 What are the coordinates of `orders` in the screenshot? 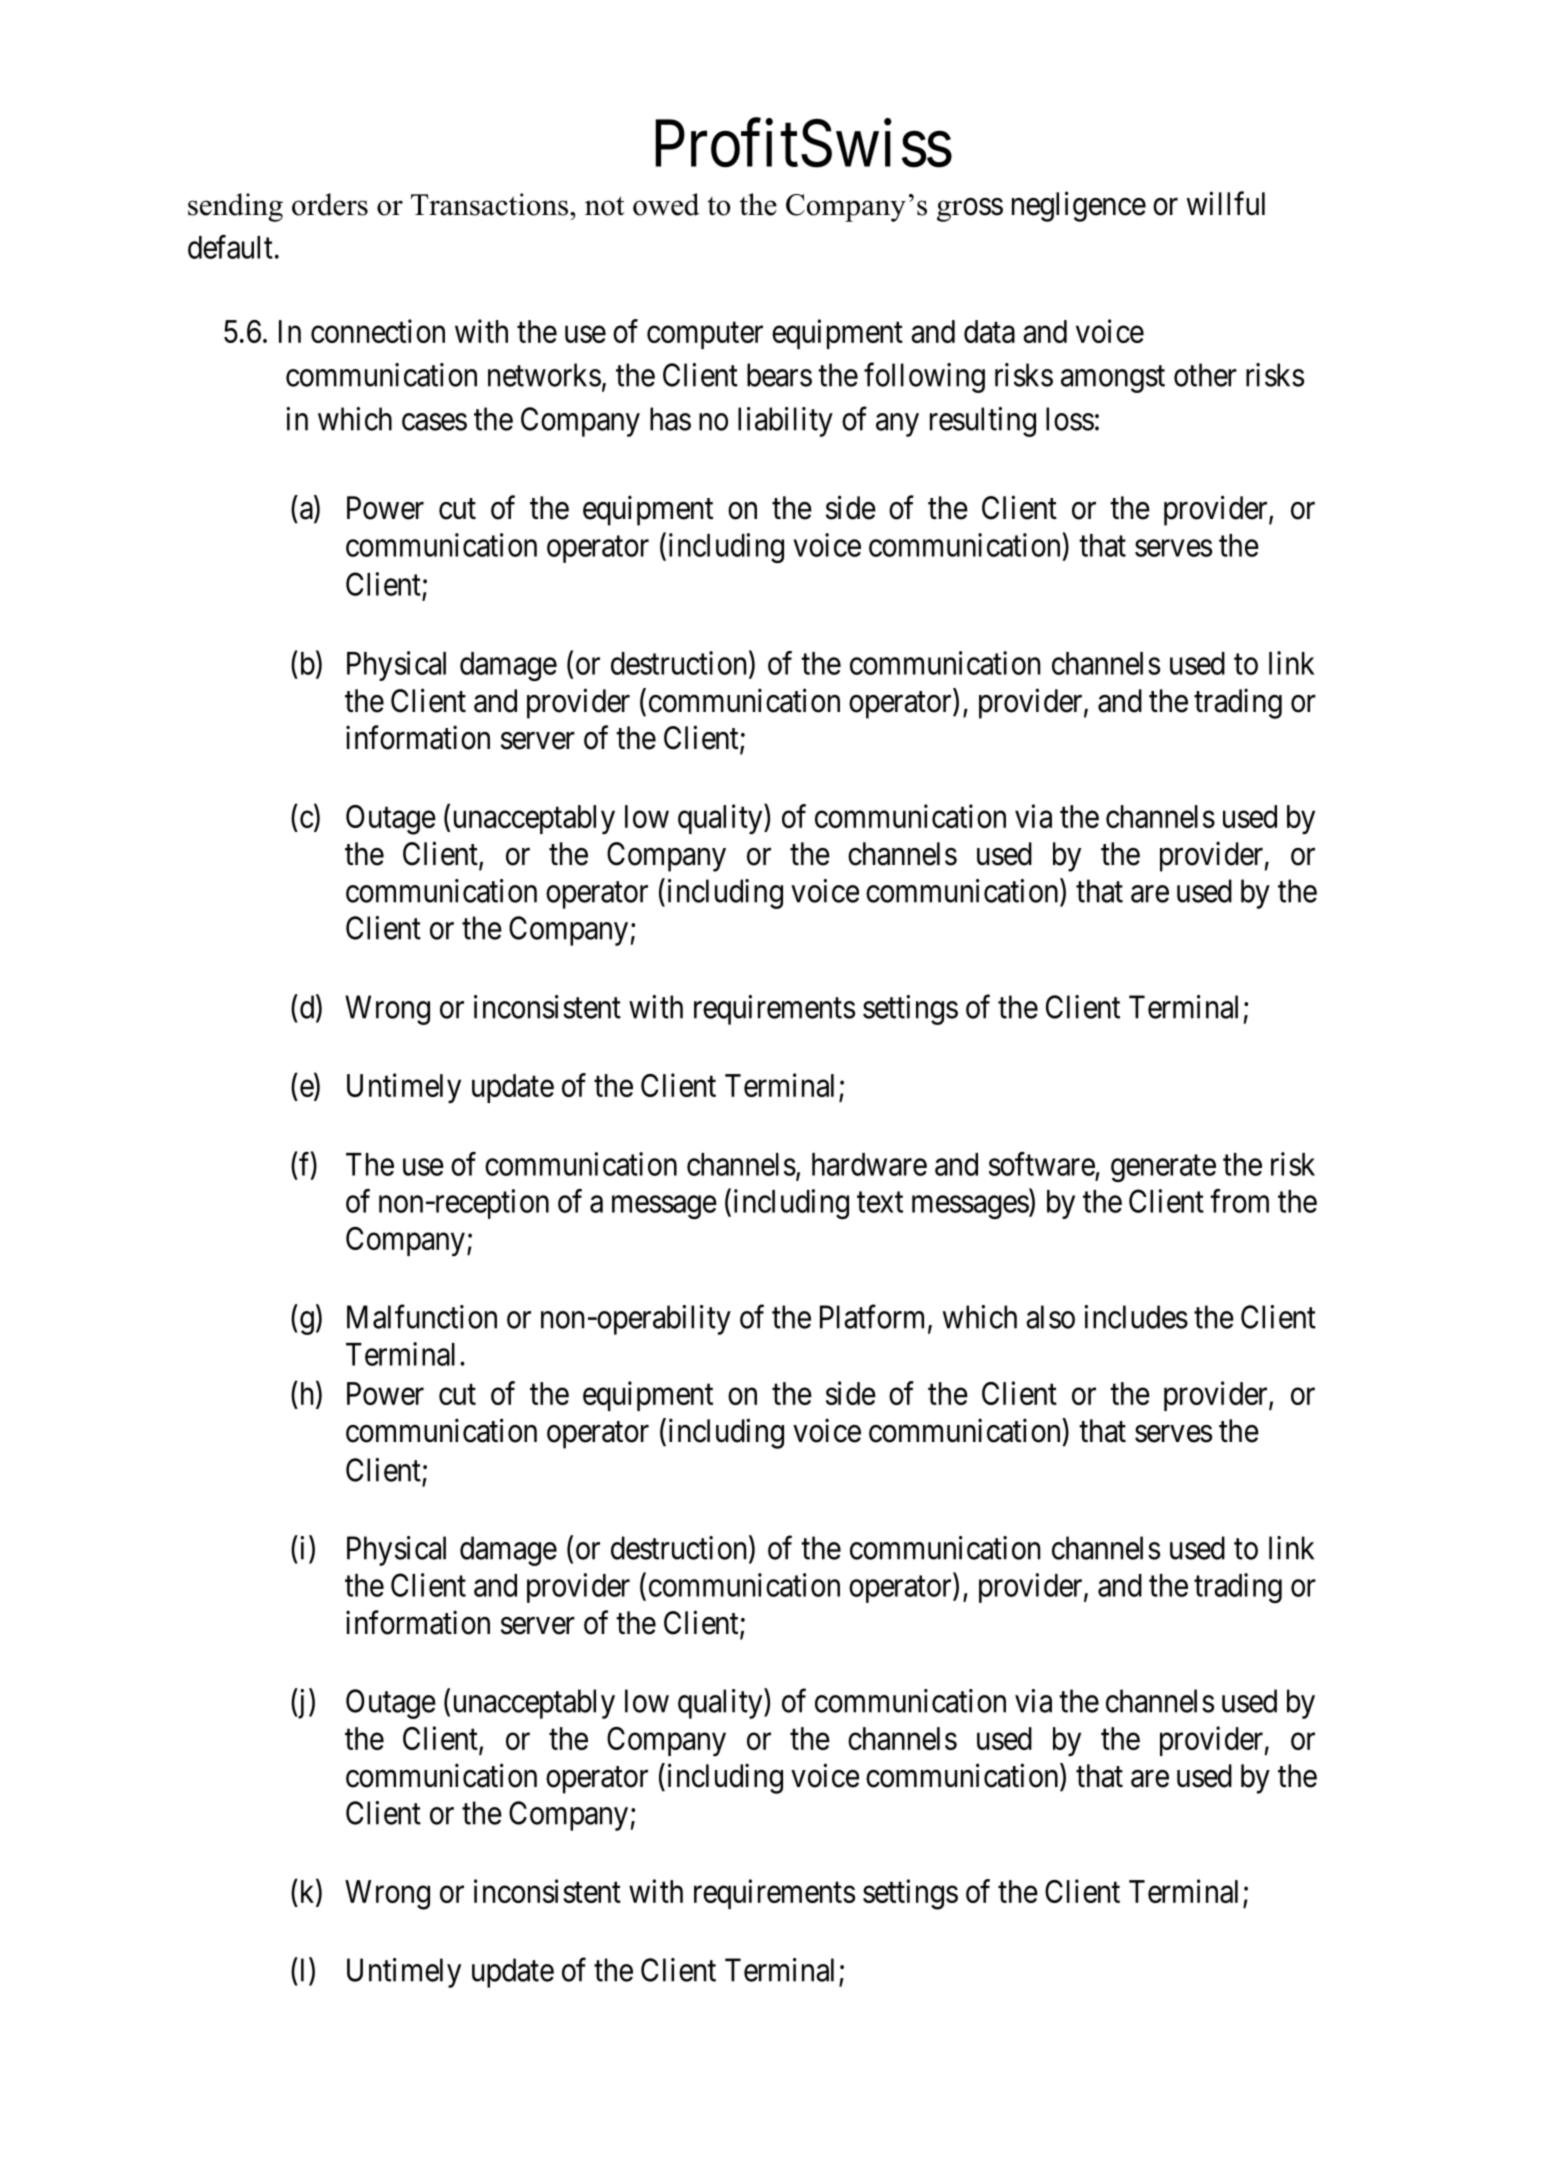 It's located at (330, 204).
